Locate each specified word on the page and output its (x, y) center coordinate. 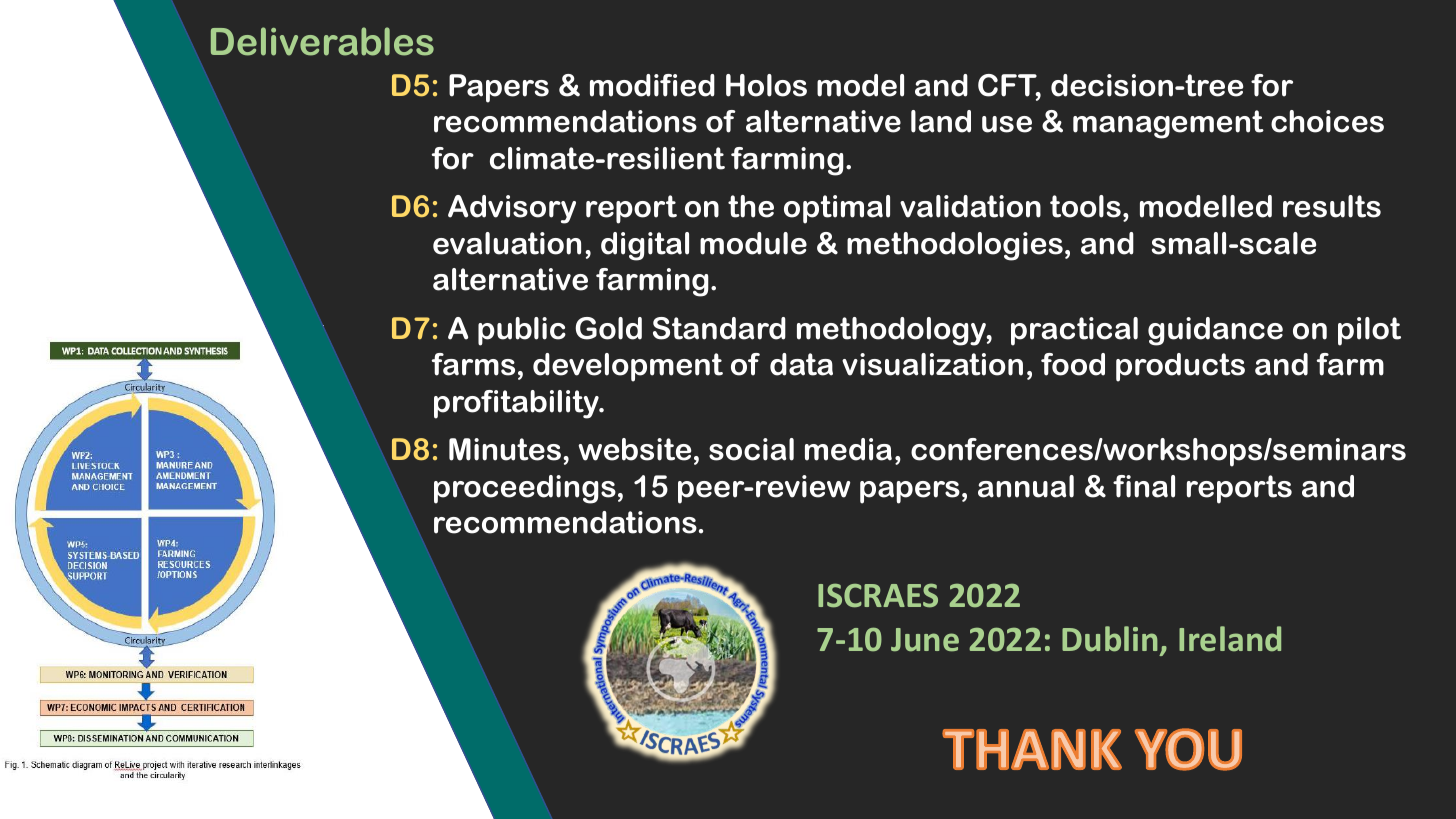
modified (652, 85)
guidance (1215, 331)
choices (1327, 121)
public (522, 331)
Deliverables (322, 41)
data (801, 364)
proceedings (525, 489)
